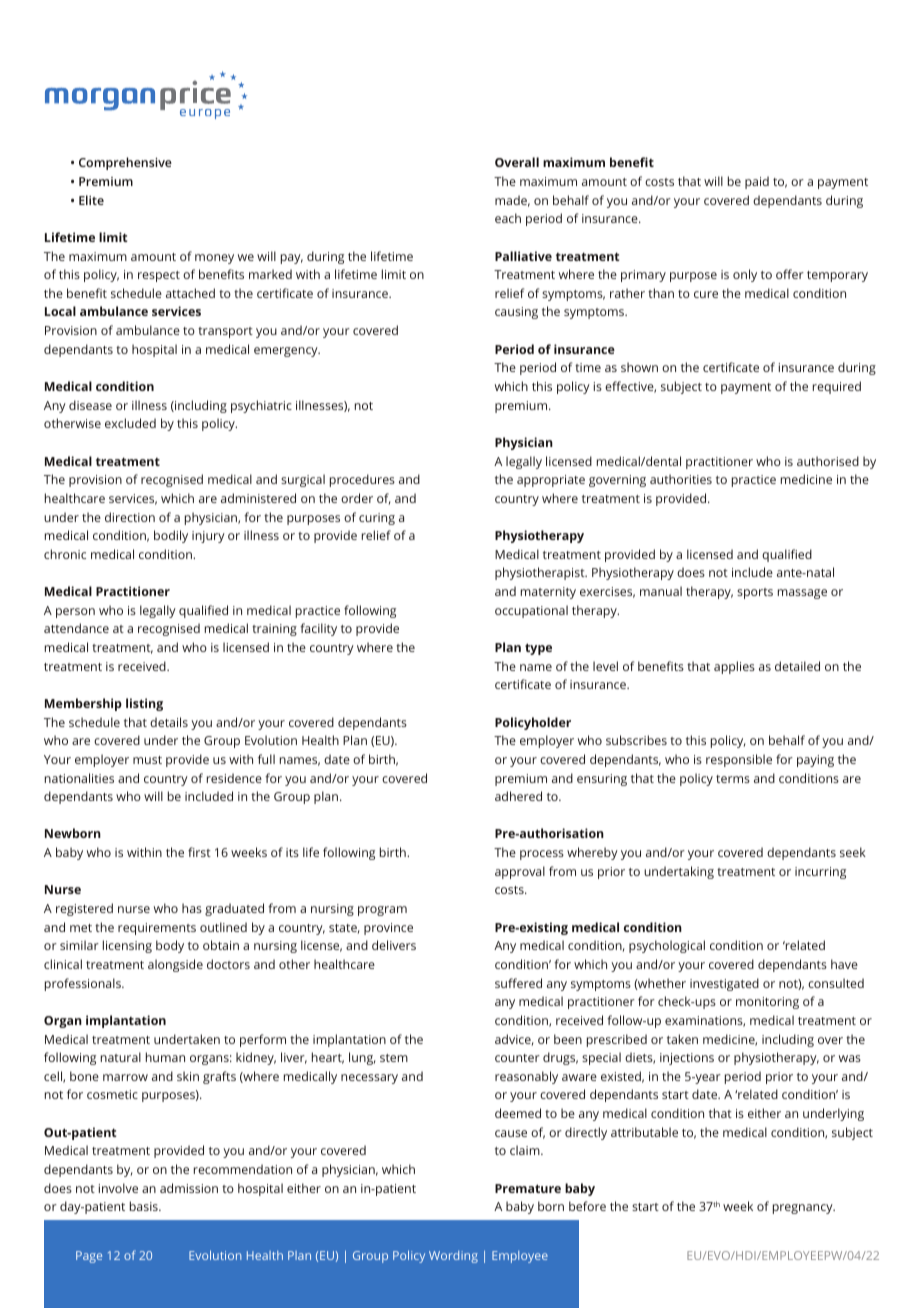  Describe the element at coordinates (125, 163) in the screenshot. I see `Comprehensive` at that location.
